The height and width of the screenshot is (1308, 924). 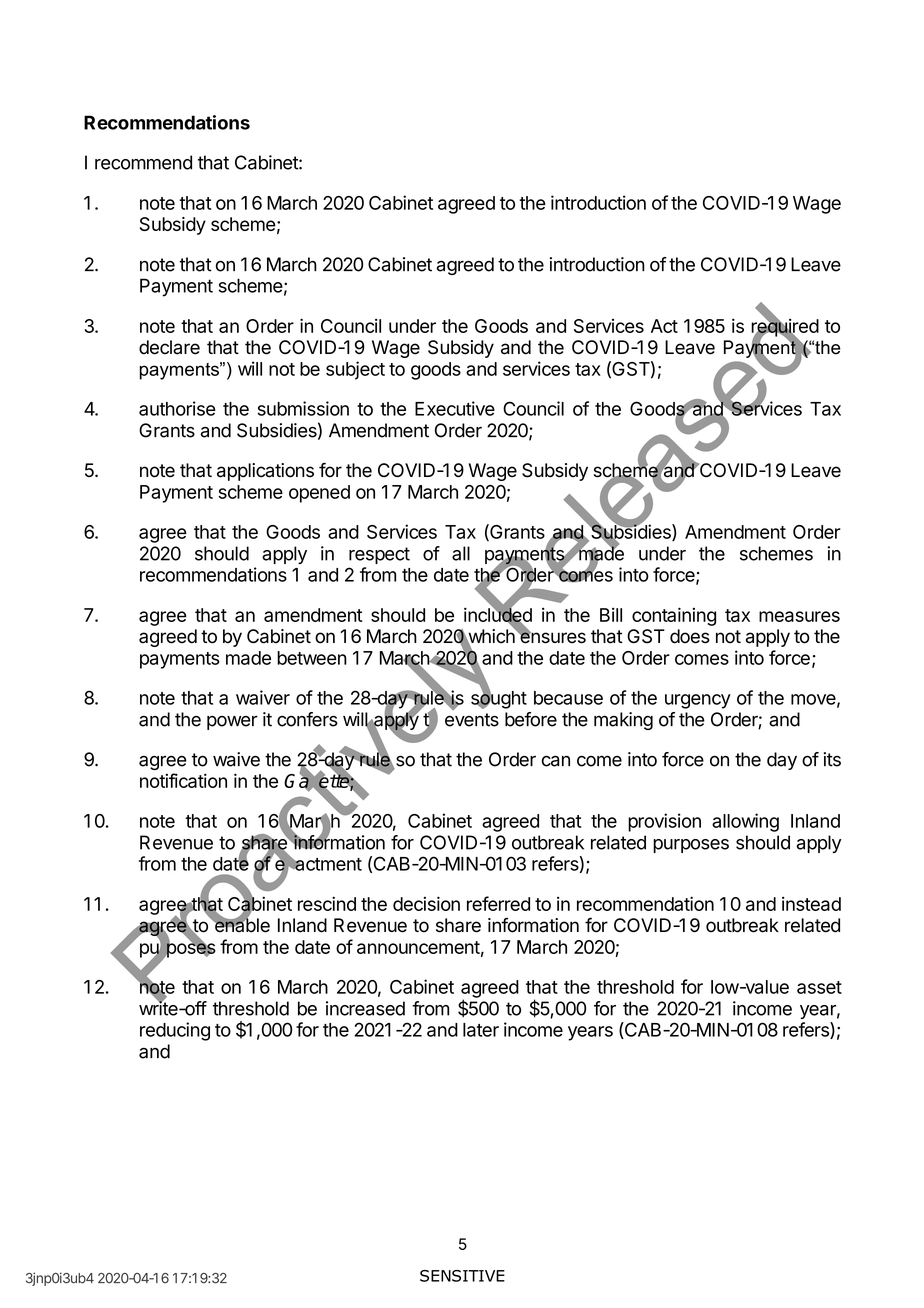 I want to click on notification, so click(x=183, y=780).
